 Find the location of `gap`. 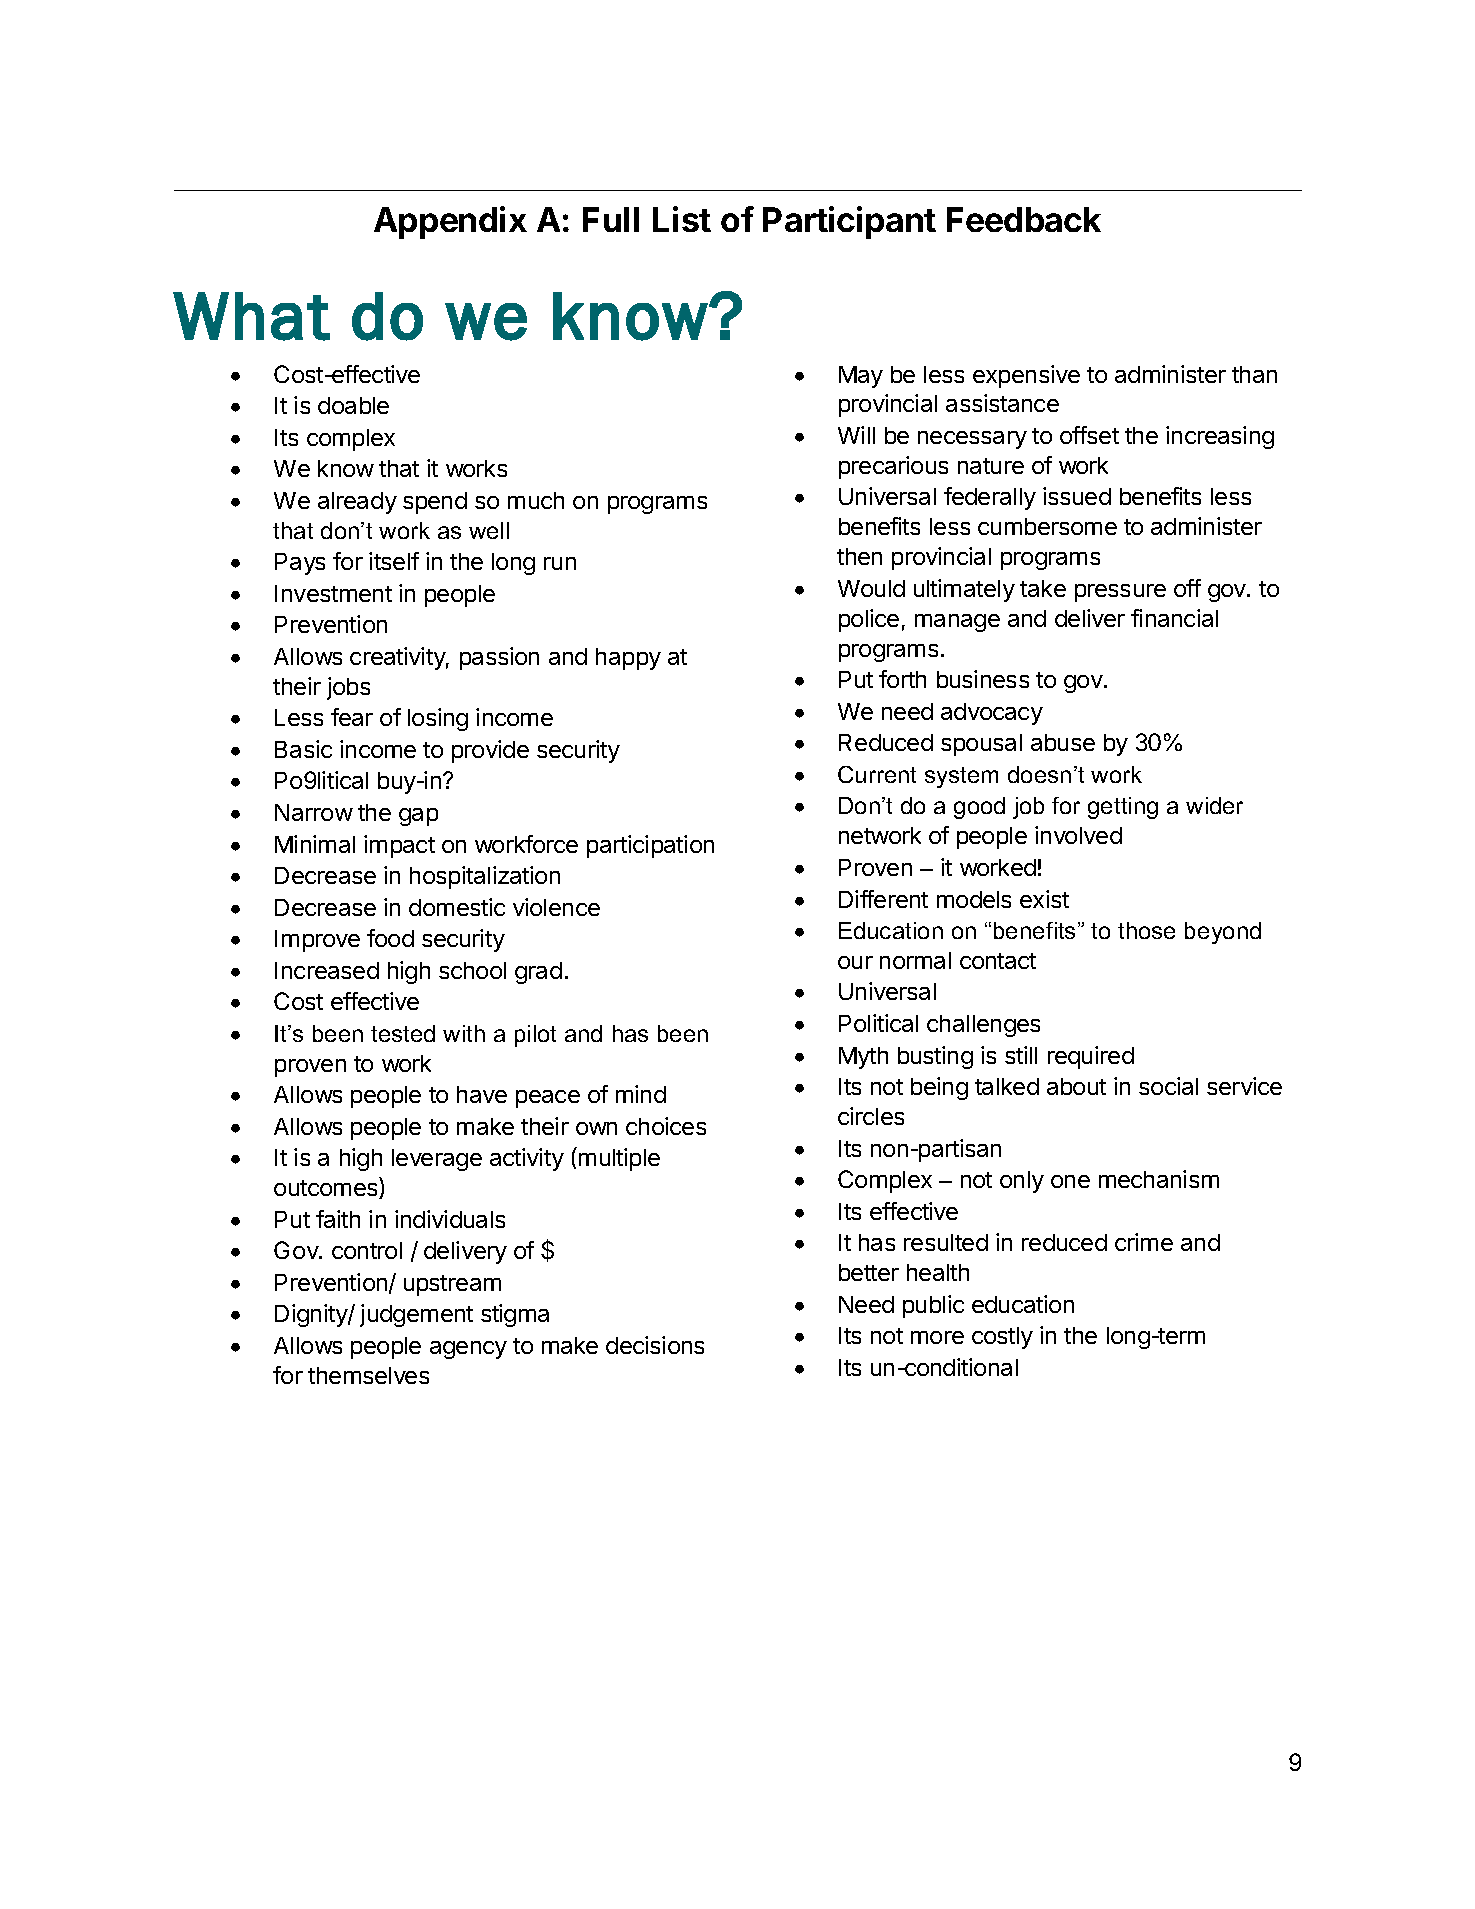

gap is located at coordinates (418, 817).
